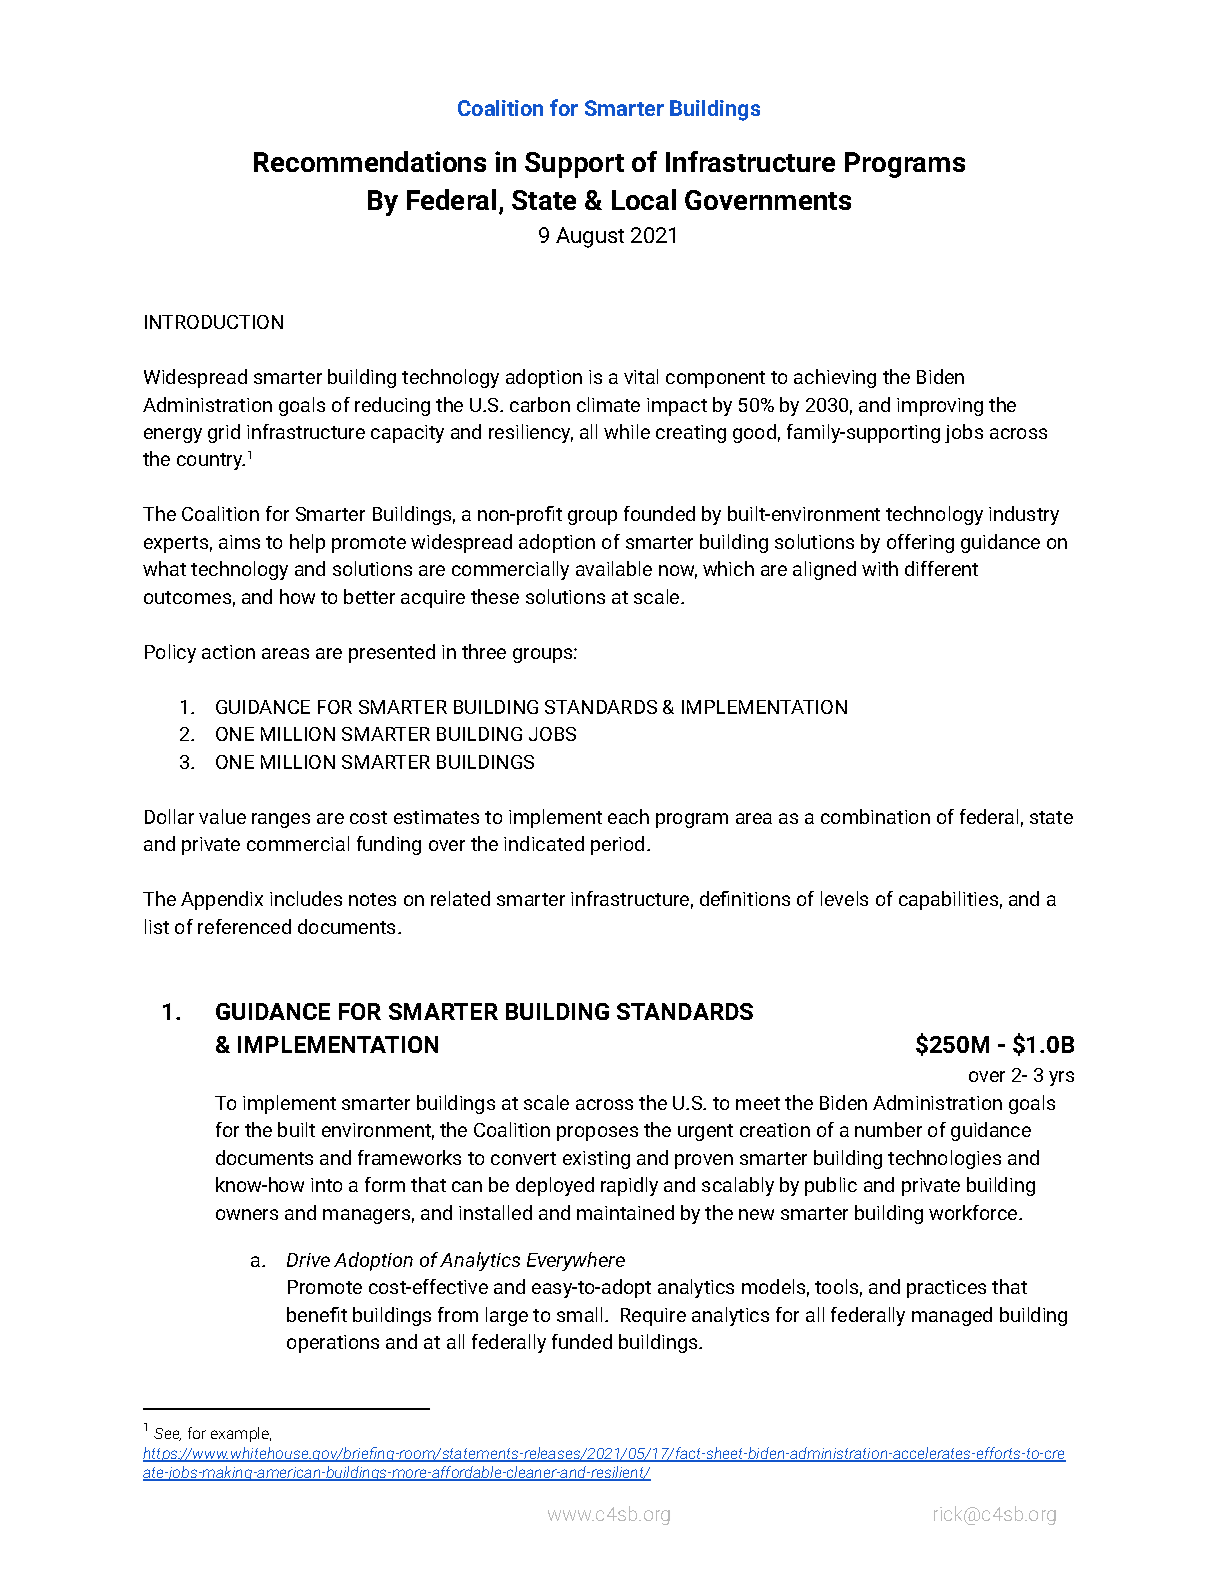 This screenshot has width=1219, height=1577. What do you see at coordinates (875, 816) in the screenshot?
I see `combination` at bounding box center [875, 816].
